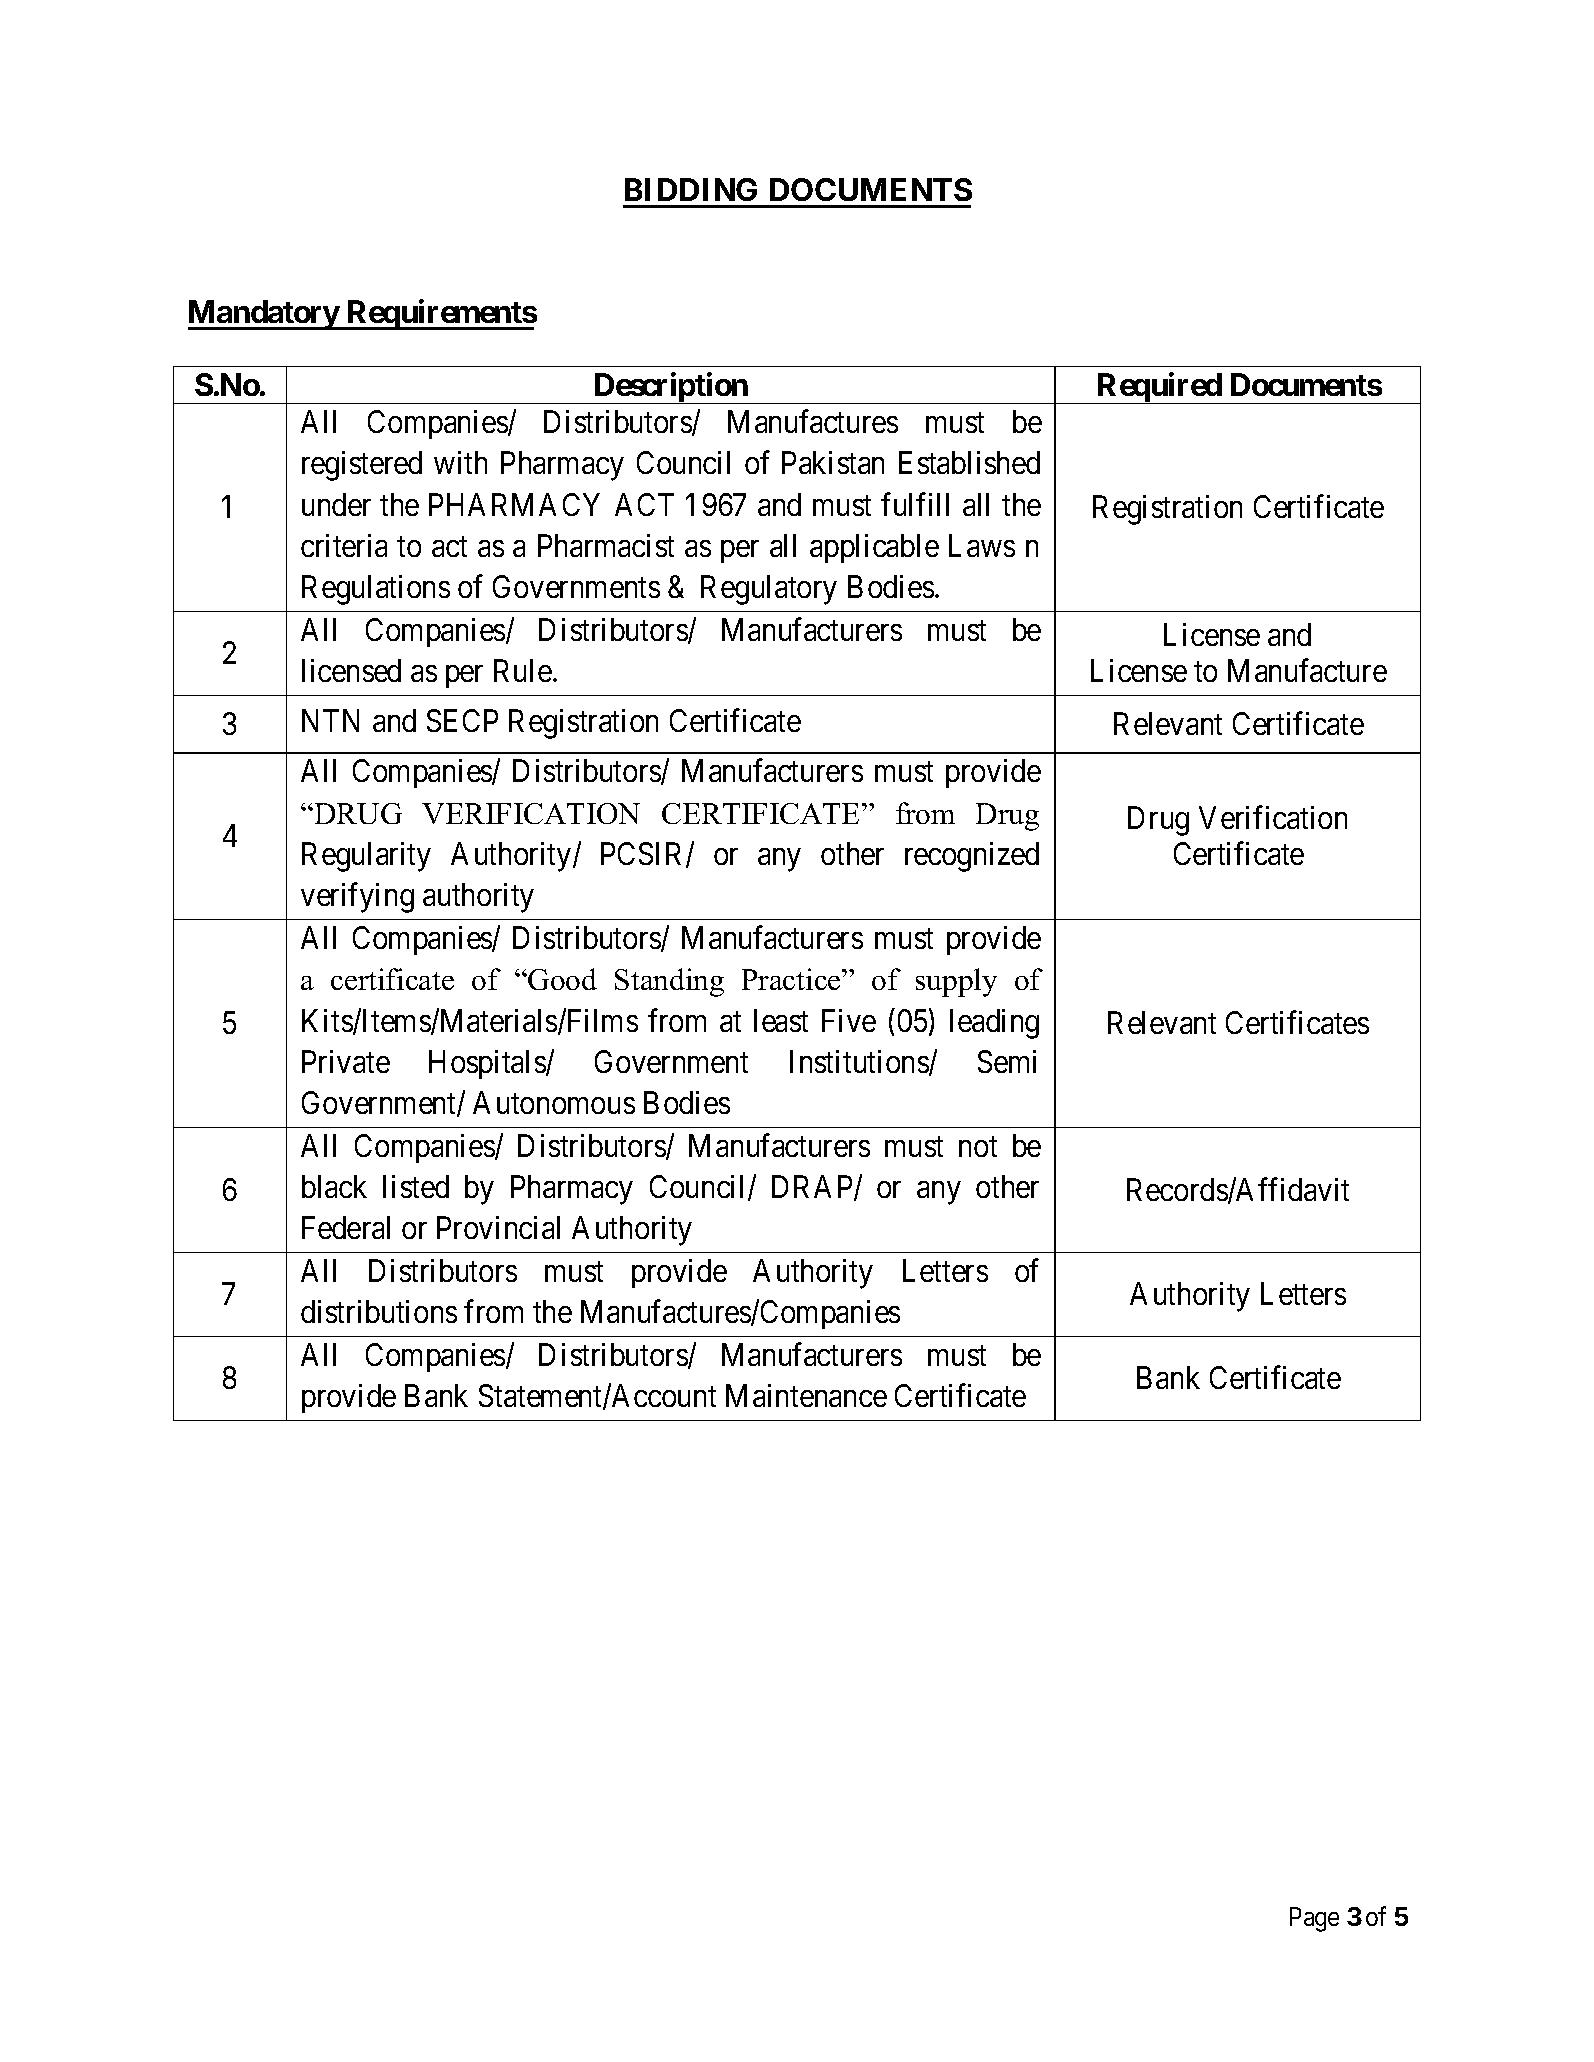 Image resolution: width=1594 pixels, height=2062 pixels. I want to click on Semi, so click(1007, 1061).
